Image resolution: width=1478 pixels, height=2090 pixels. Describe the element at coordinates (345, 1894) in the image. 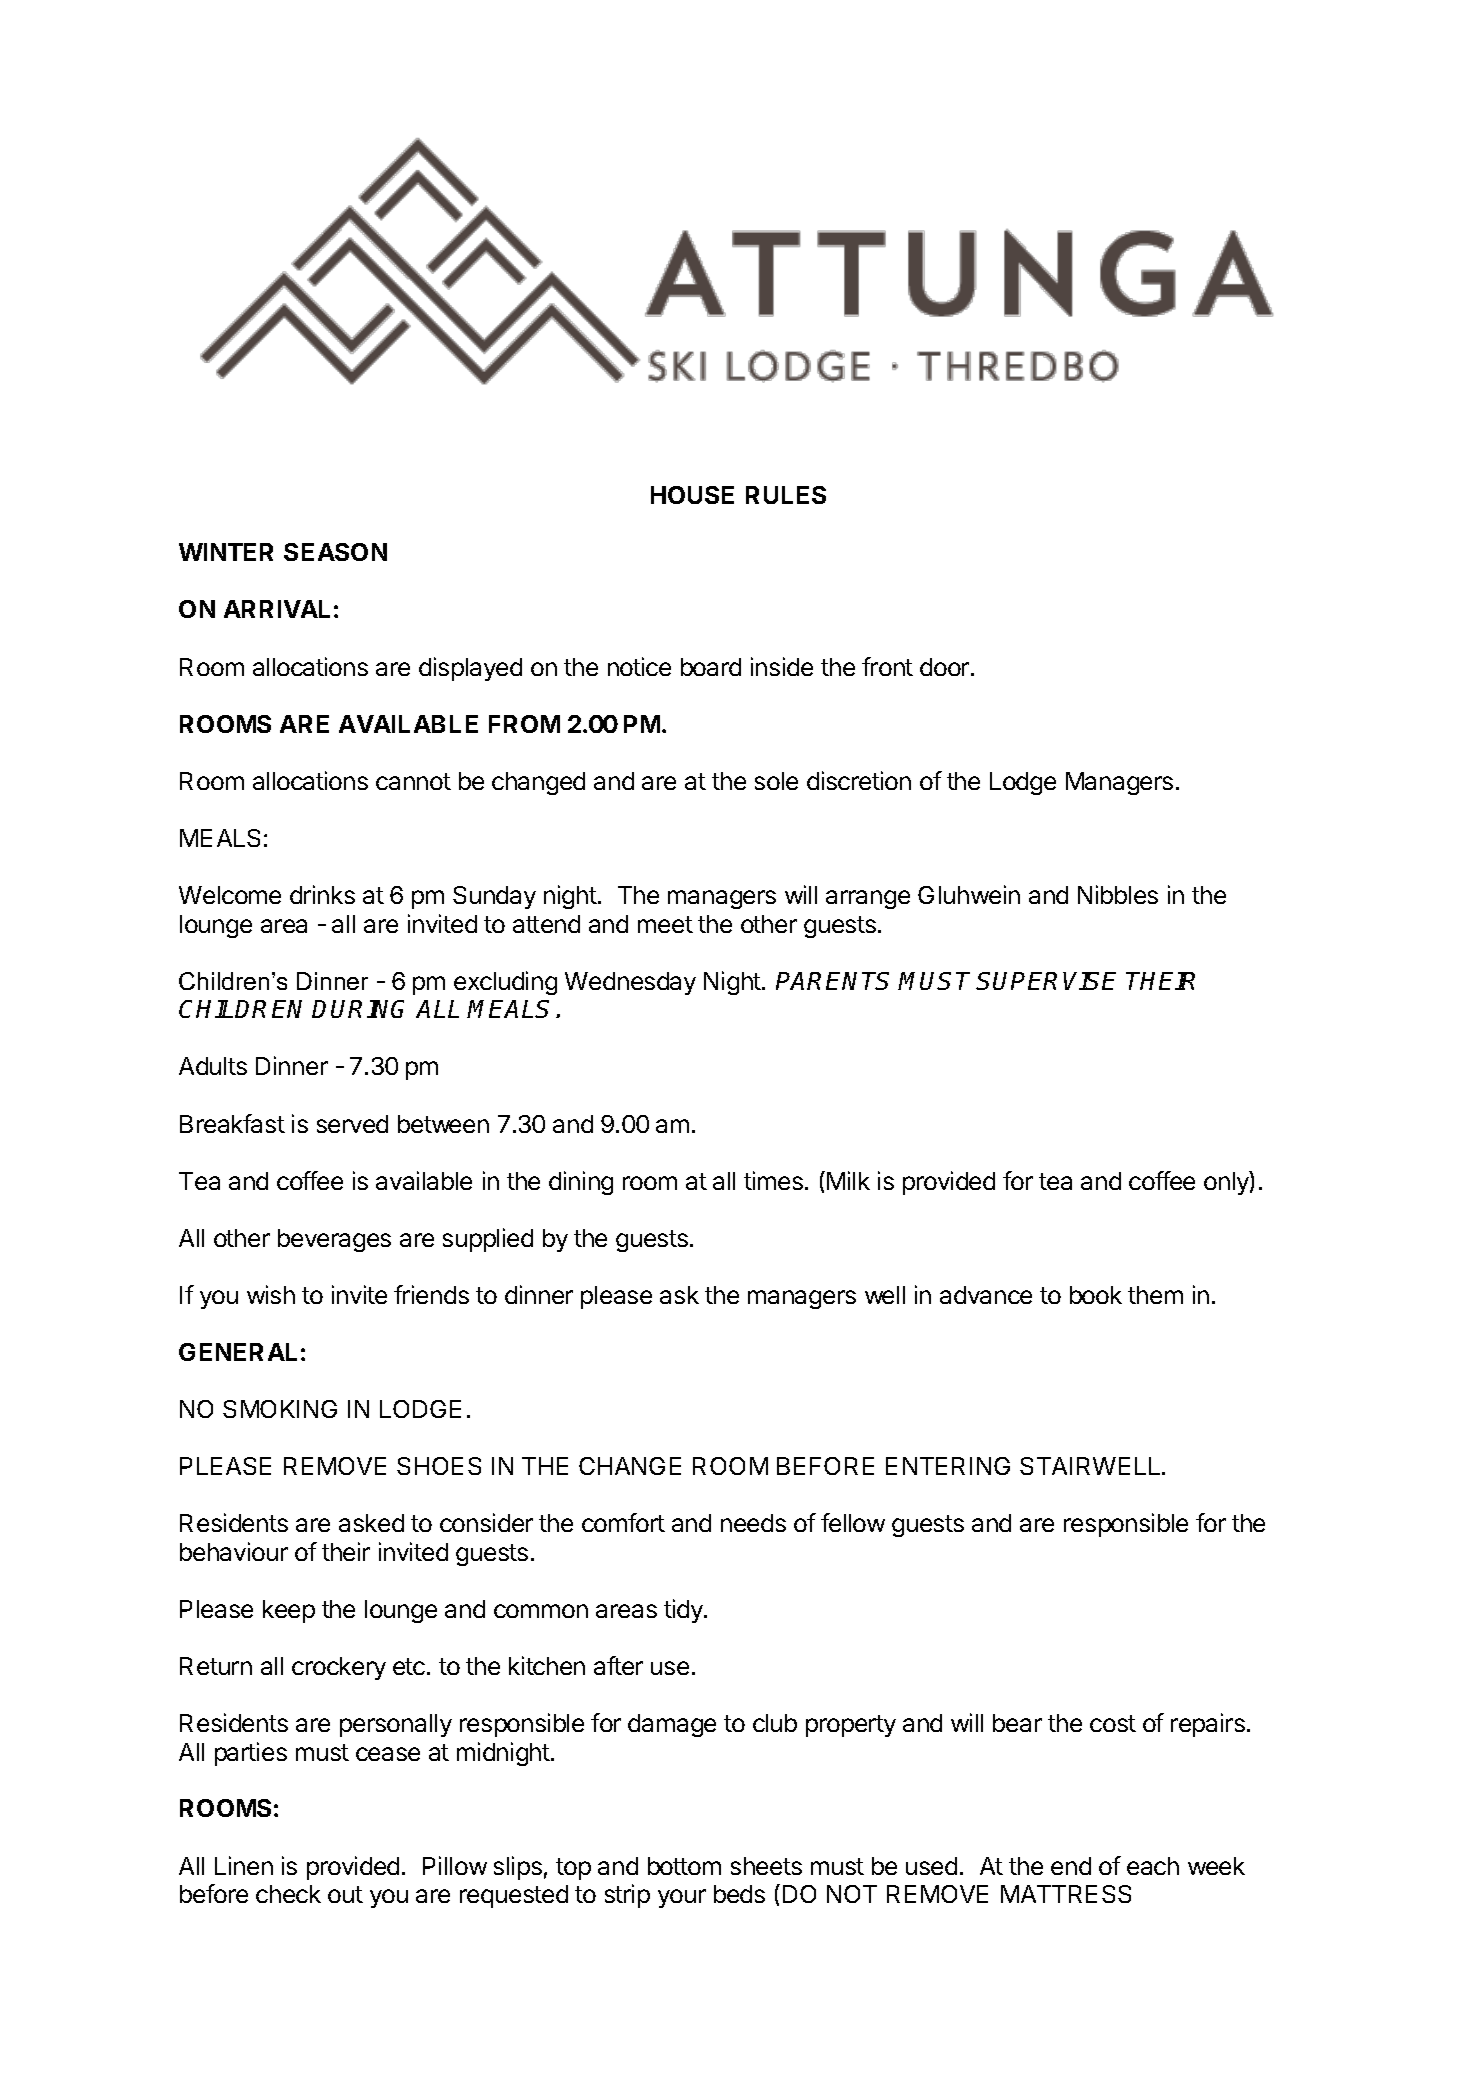

I see `out` at that location.
